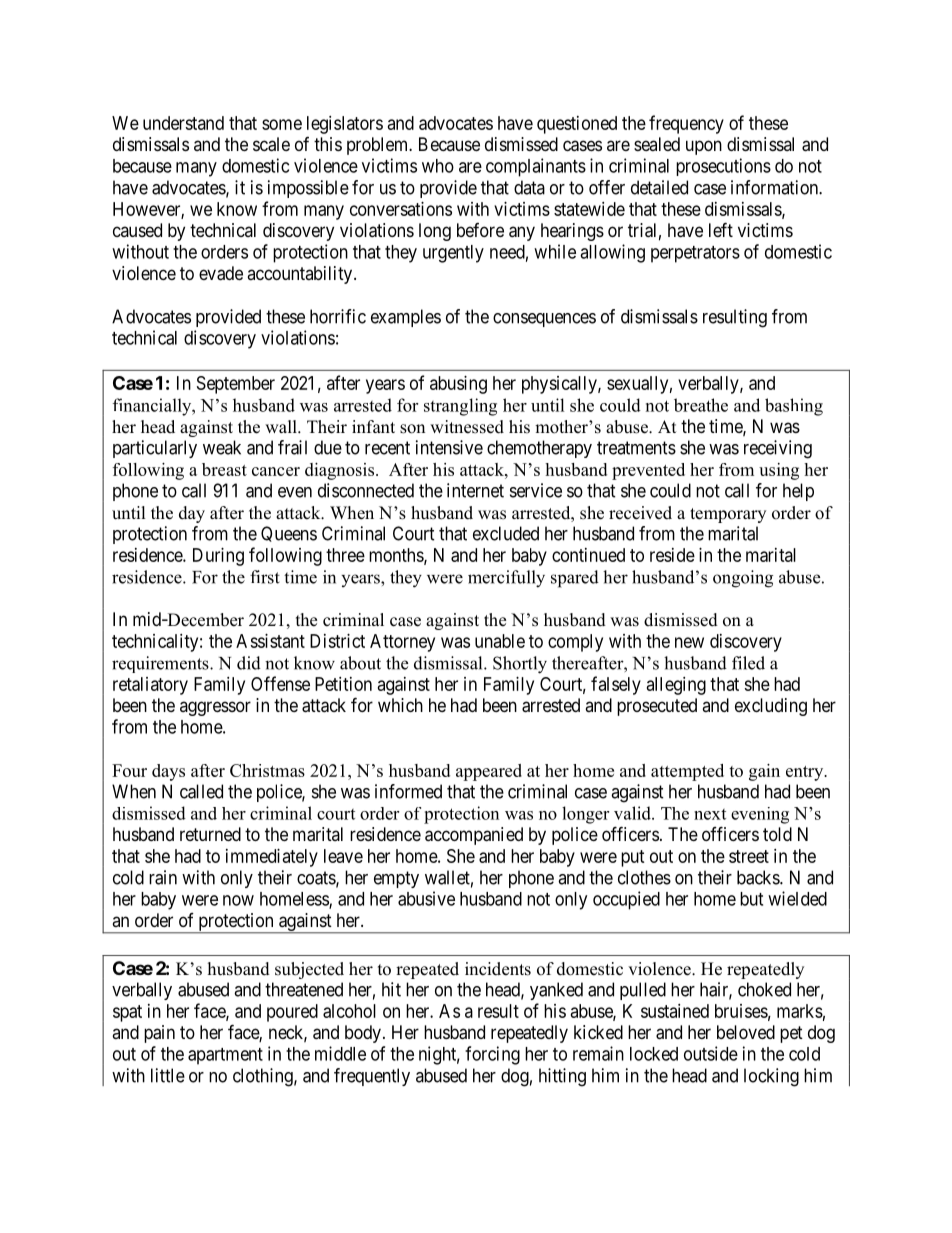 The width and height of the image is (952, 1233). I want to click on September, so click(236, 385).
